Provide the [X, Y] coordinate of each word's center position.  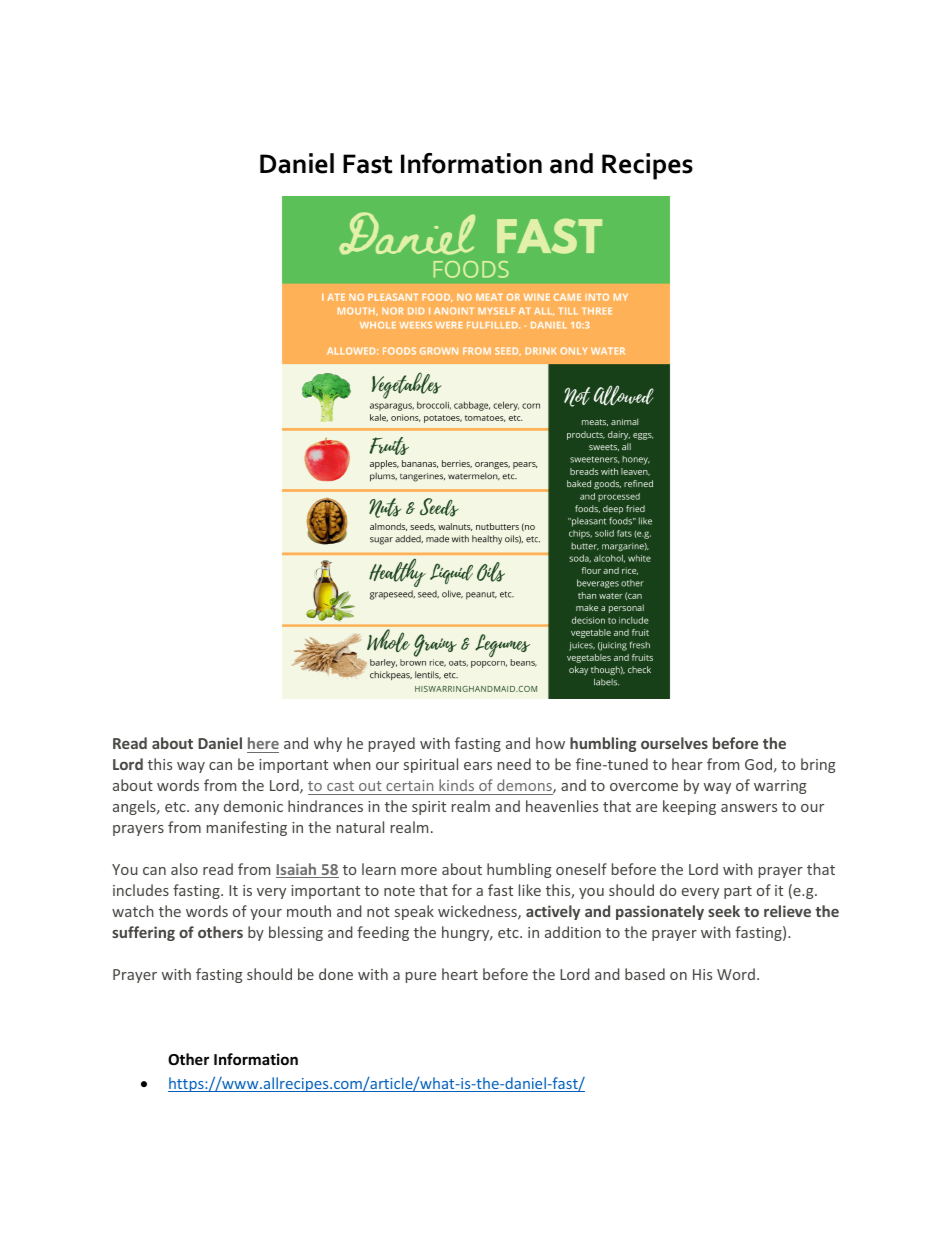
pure [421, 977]
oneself [581, 869]
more [419, 871]
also [184, 869]
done [336, 974]
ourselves [674, 743]
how [550, 743]
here [263, 745]
